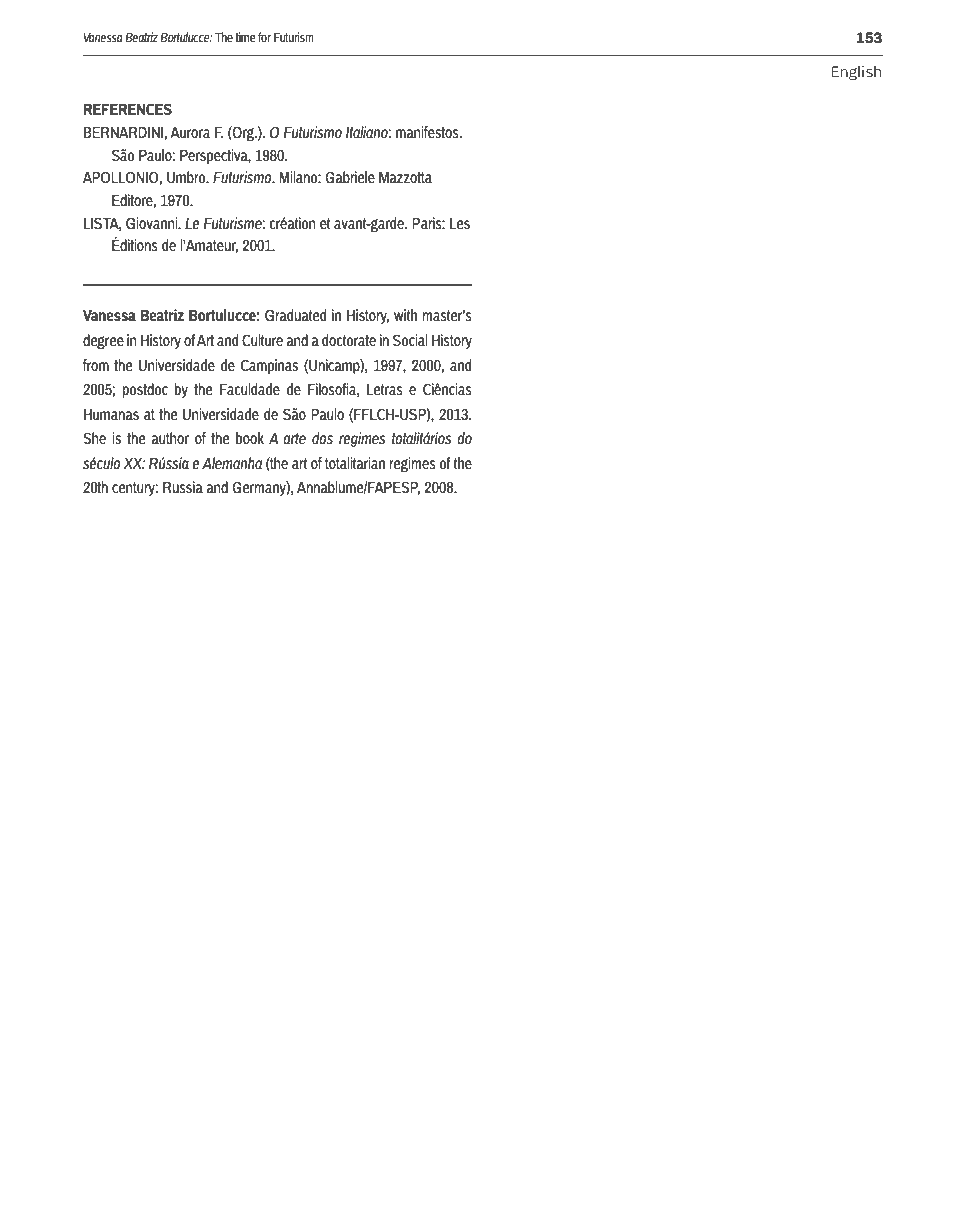 The image size is (964, 1232). What do you see at coordinates (245, 37) in the page?
I see `time` at bounding box center [245, 37].
